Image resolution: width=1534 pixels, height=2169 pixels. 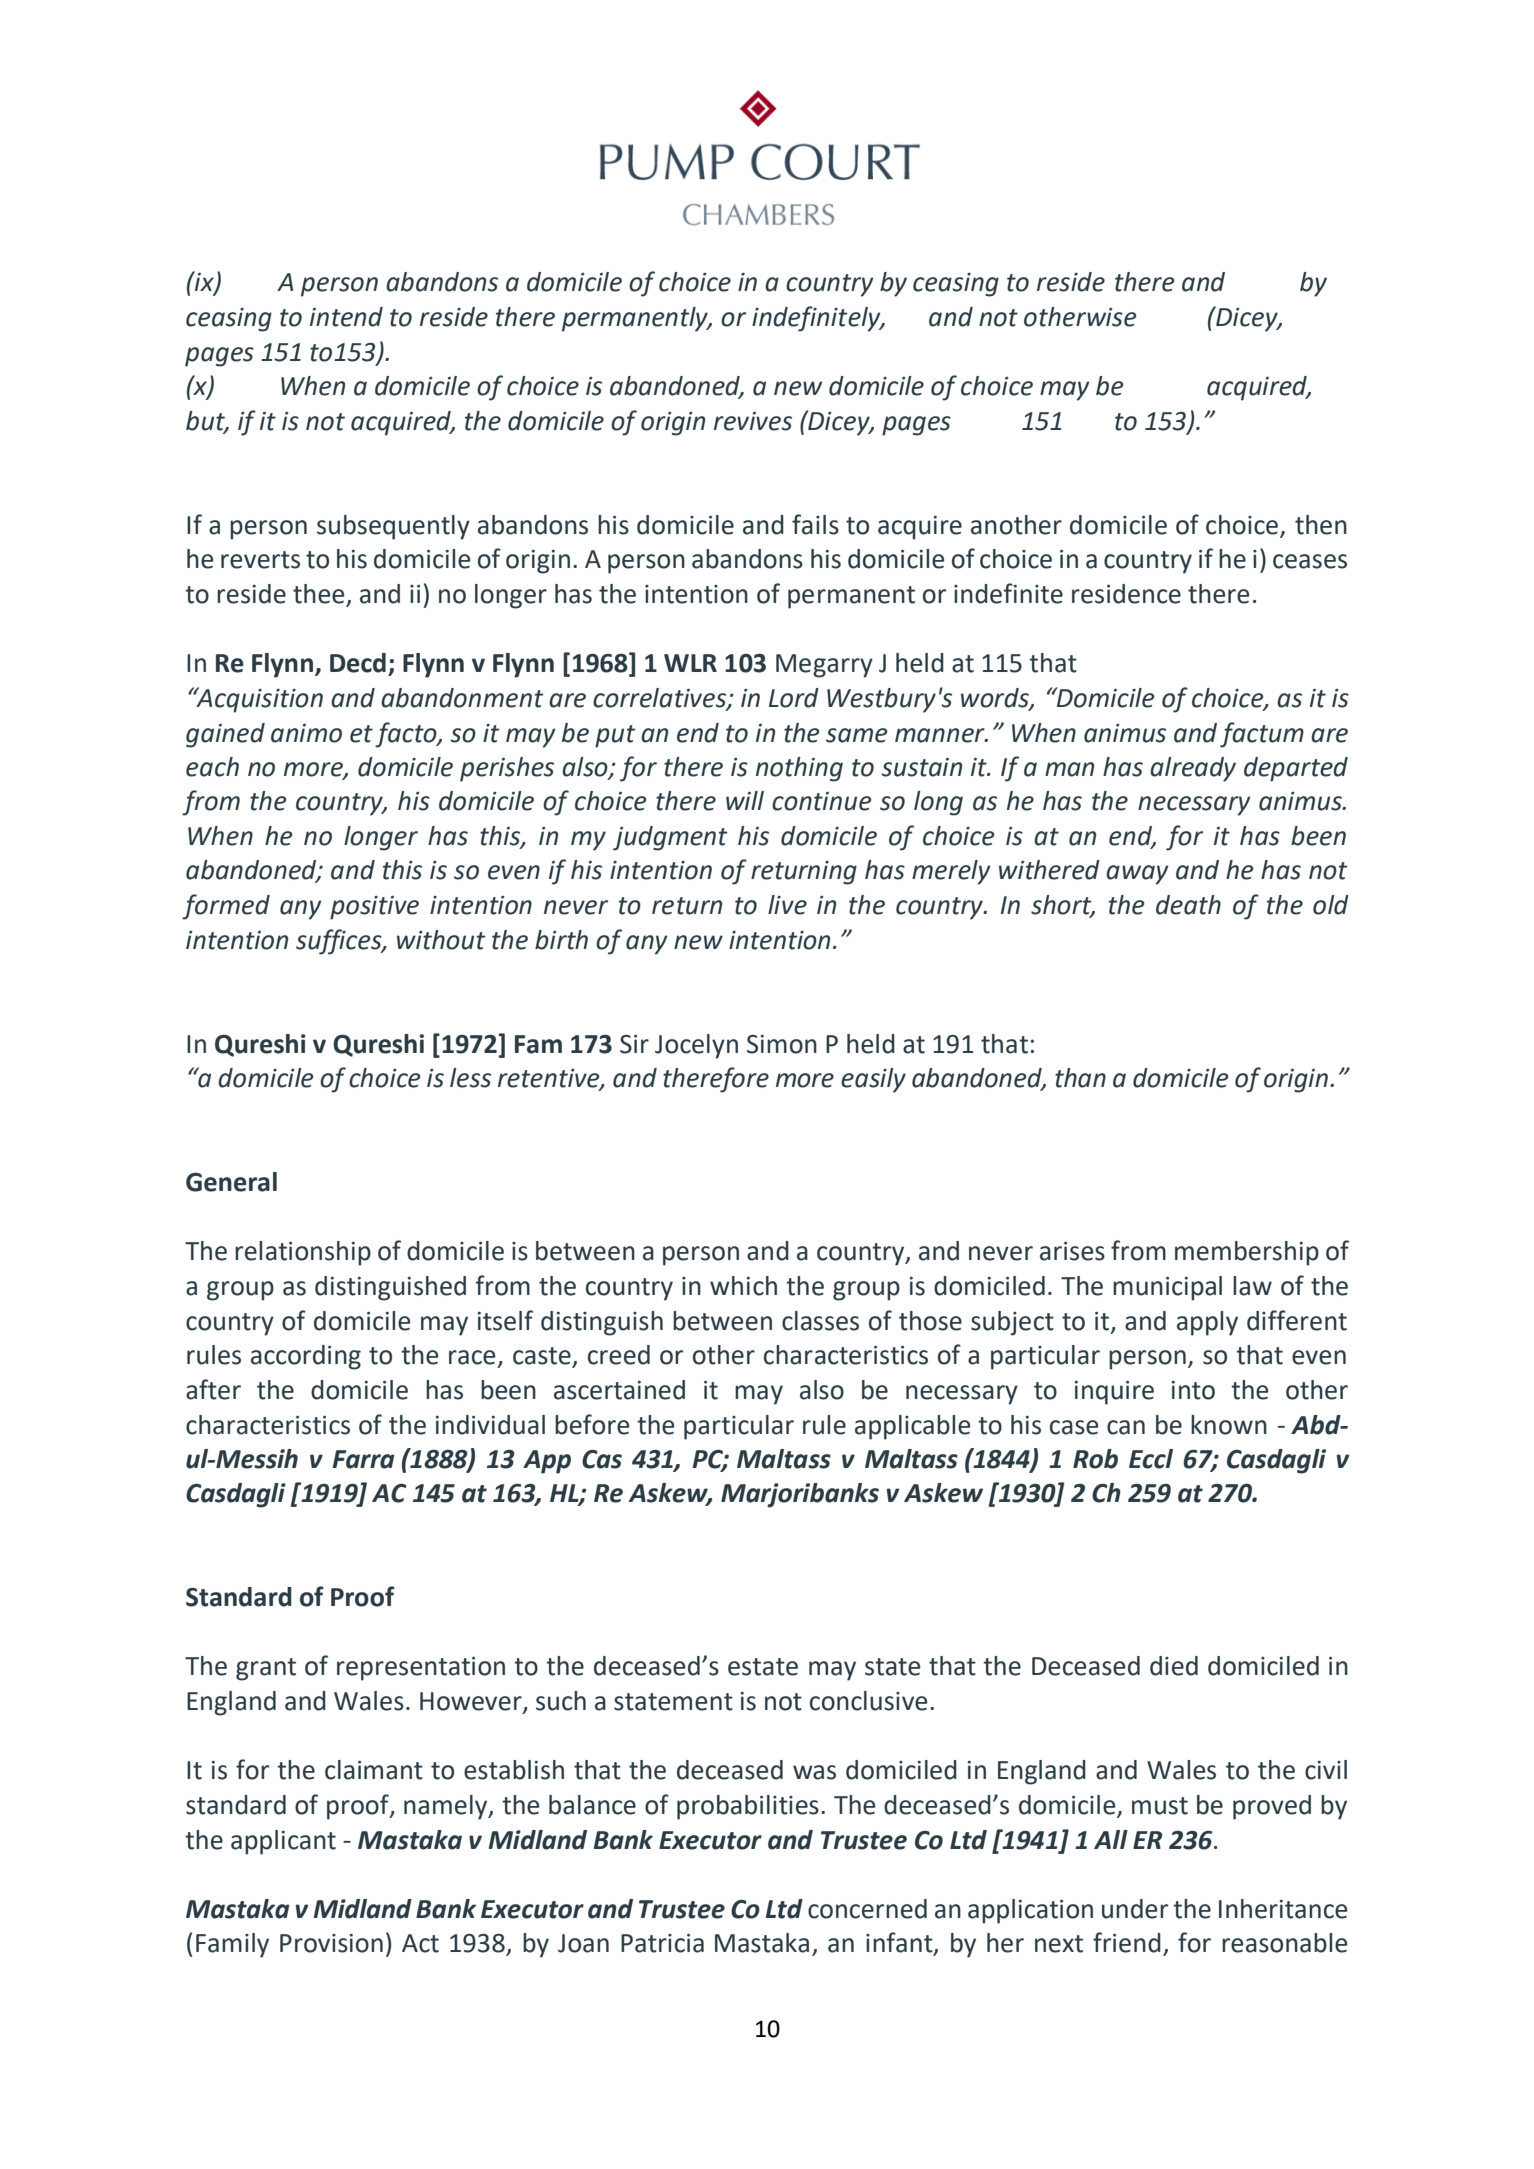 I want to click on intend, so click(x=346, y=317).
